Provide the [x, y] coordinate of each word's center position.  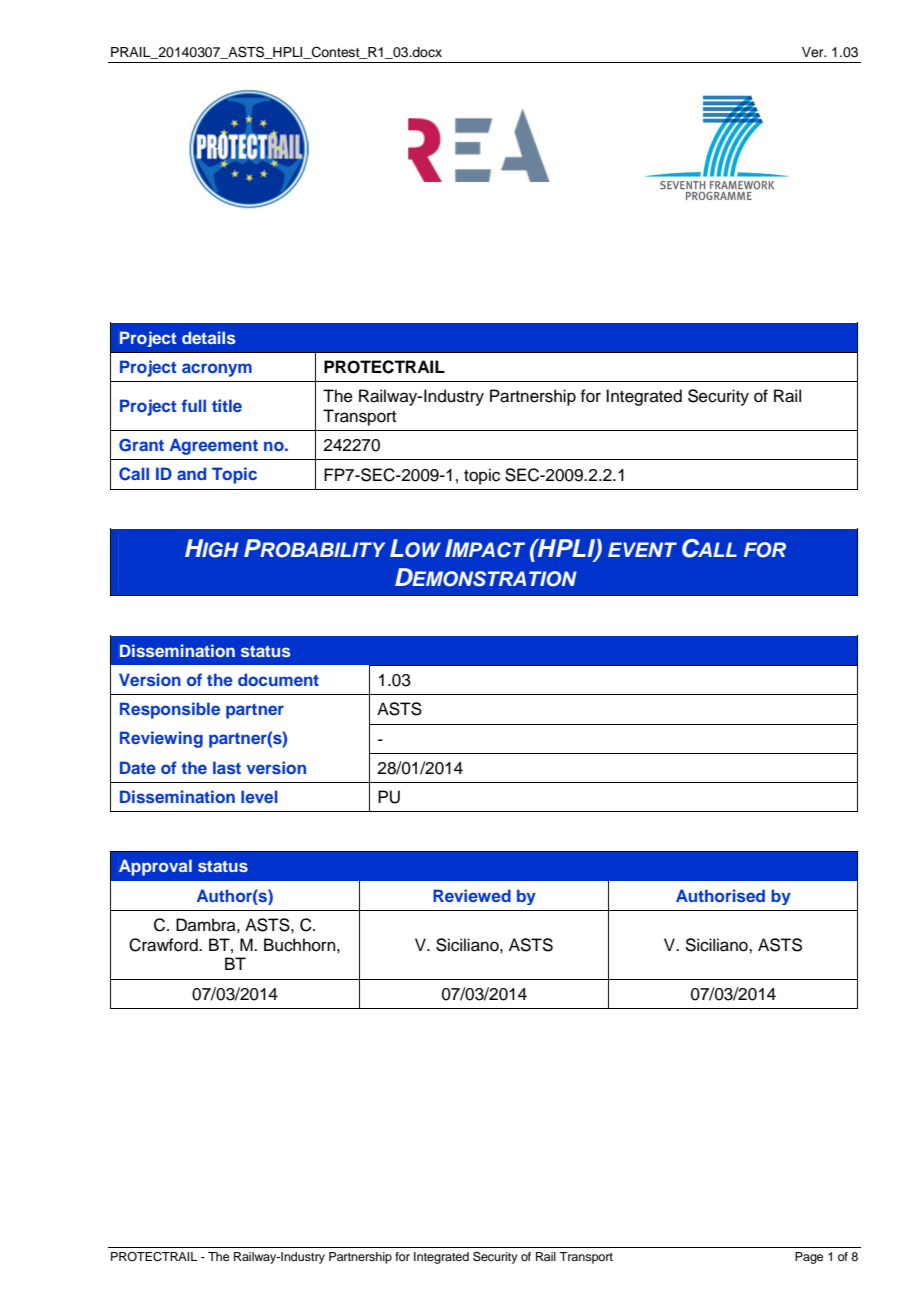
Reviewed [472, 895]
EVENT [642, 549]
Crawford [164, 945]
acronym [217, 370]
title [227, 405]
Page [809, 1258]
